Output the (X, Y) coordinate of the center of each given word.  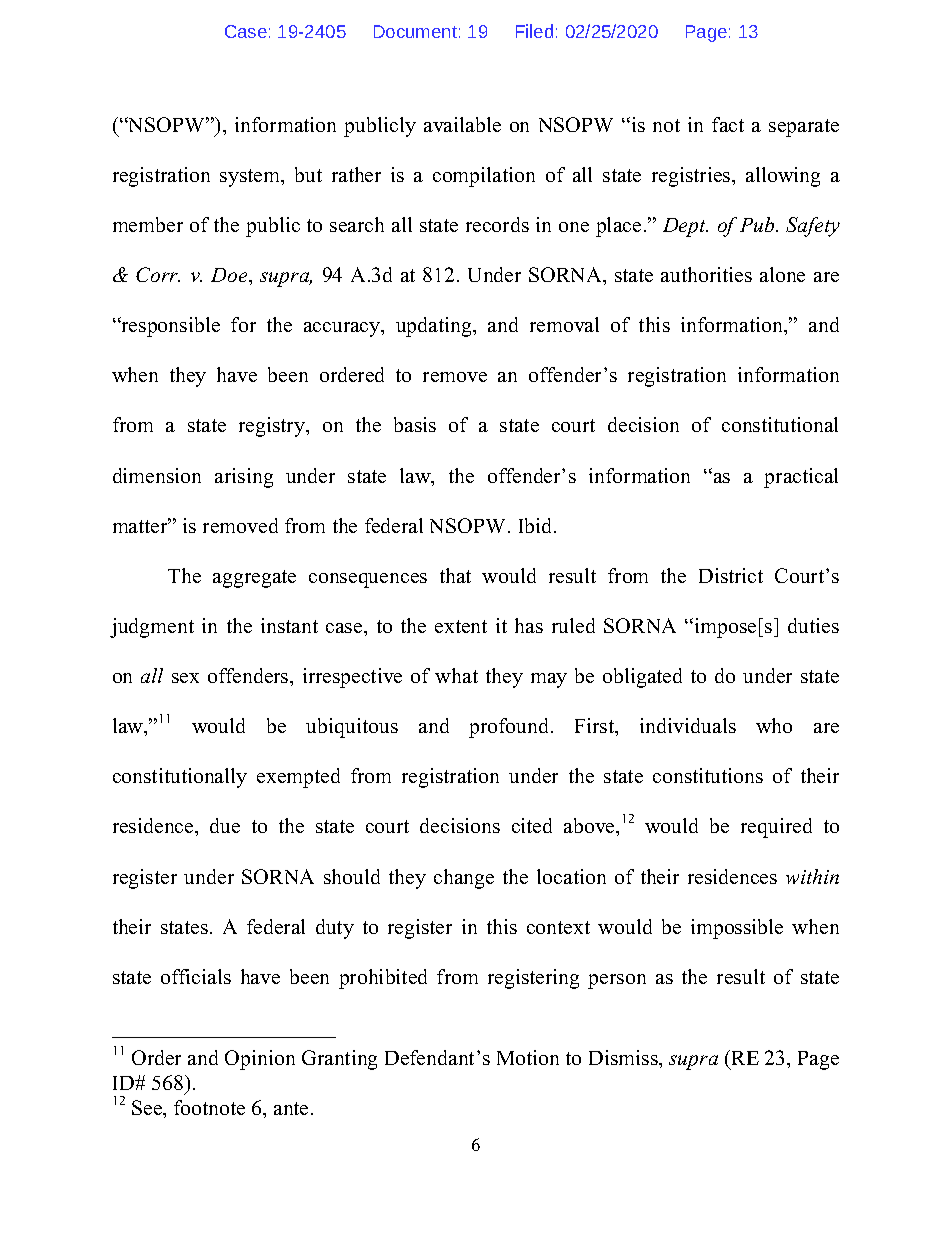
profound (510, 728)
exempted (298, 778)
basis (415, 424)
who (774, 725)
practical (801, 478)
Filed (534, 31)
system (251, 178)
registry (273, 427)
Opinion (260, 1060)
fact (728, 124)
